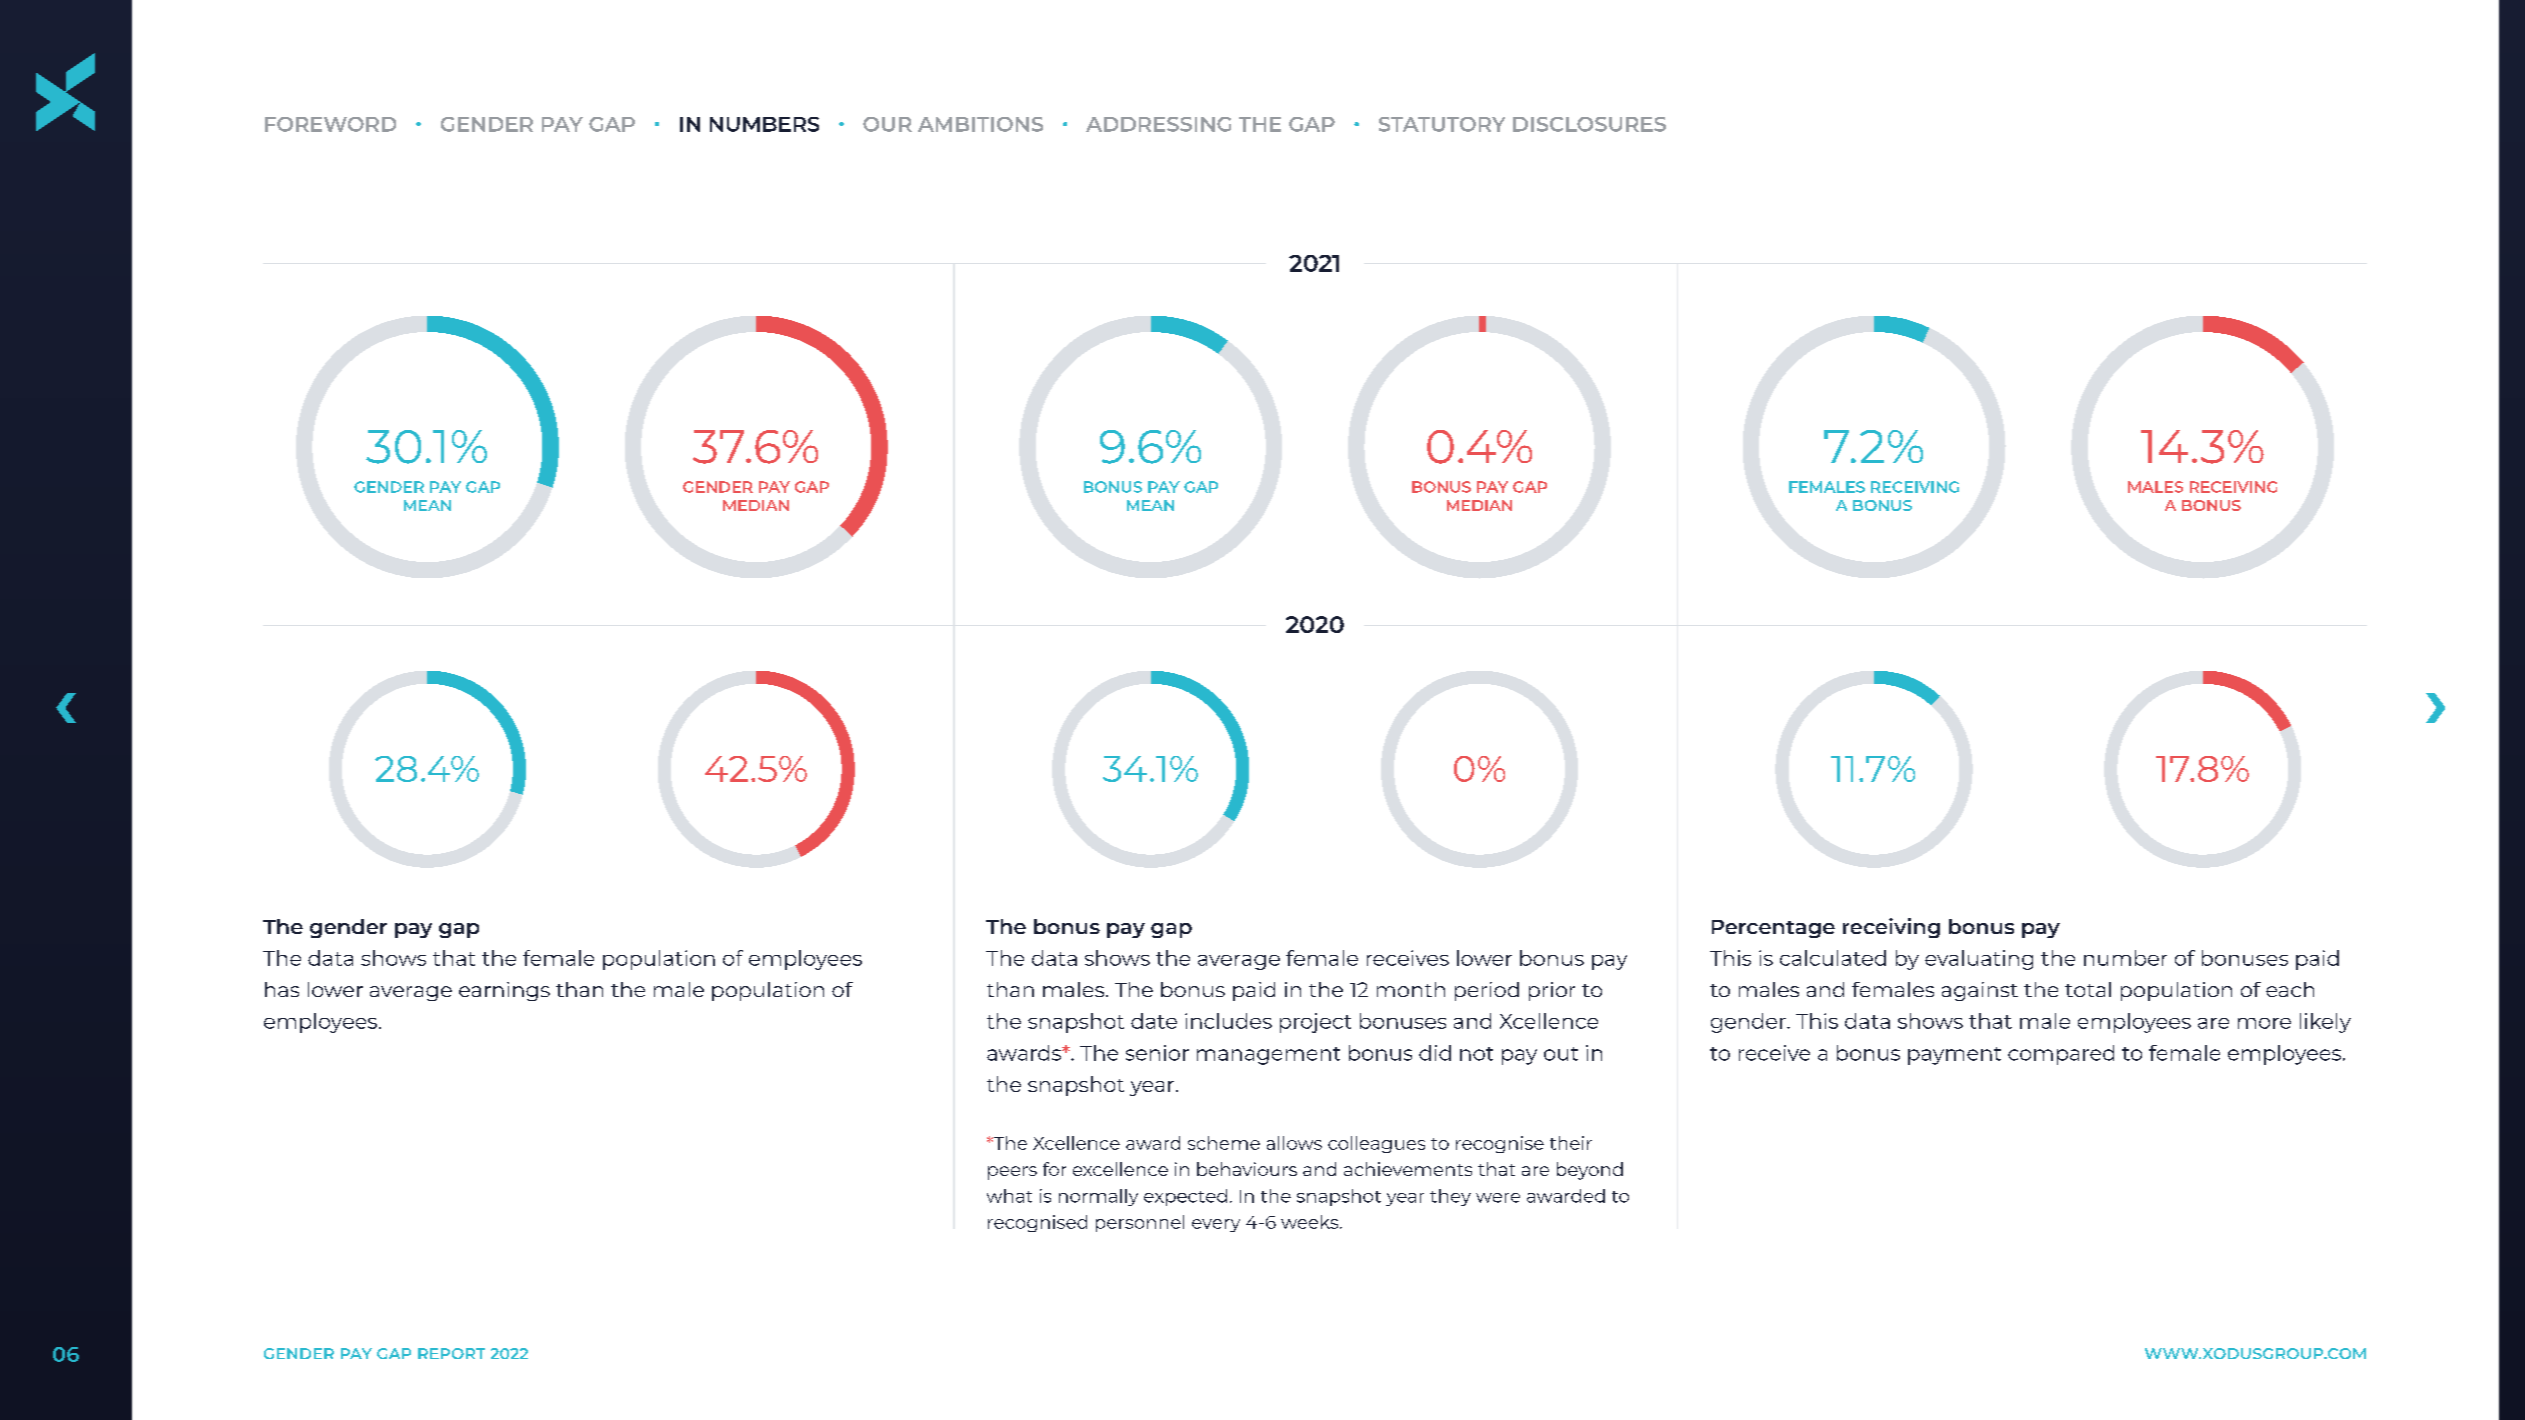 The image size is (2525, 1420). Describe the element at coordinates (1589, 124) in the document. I see `DISCLOSURES` at that location.
